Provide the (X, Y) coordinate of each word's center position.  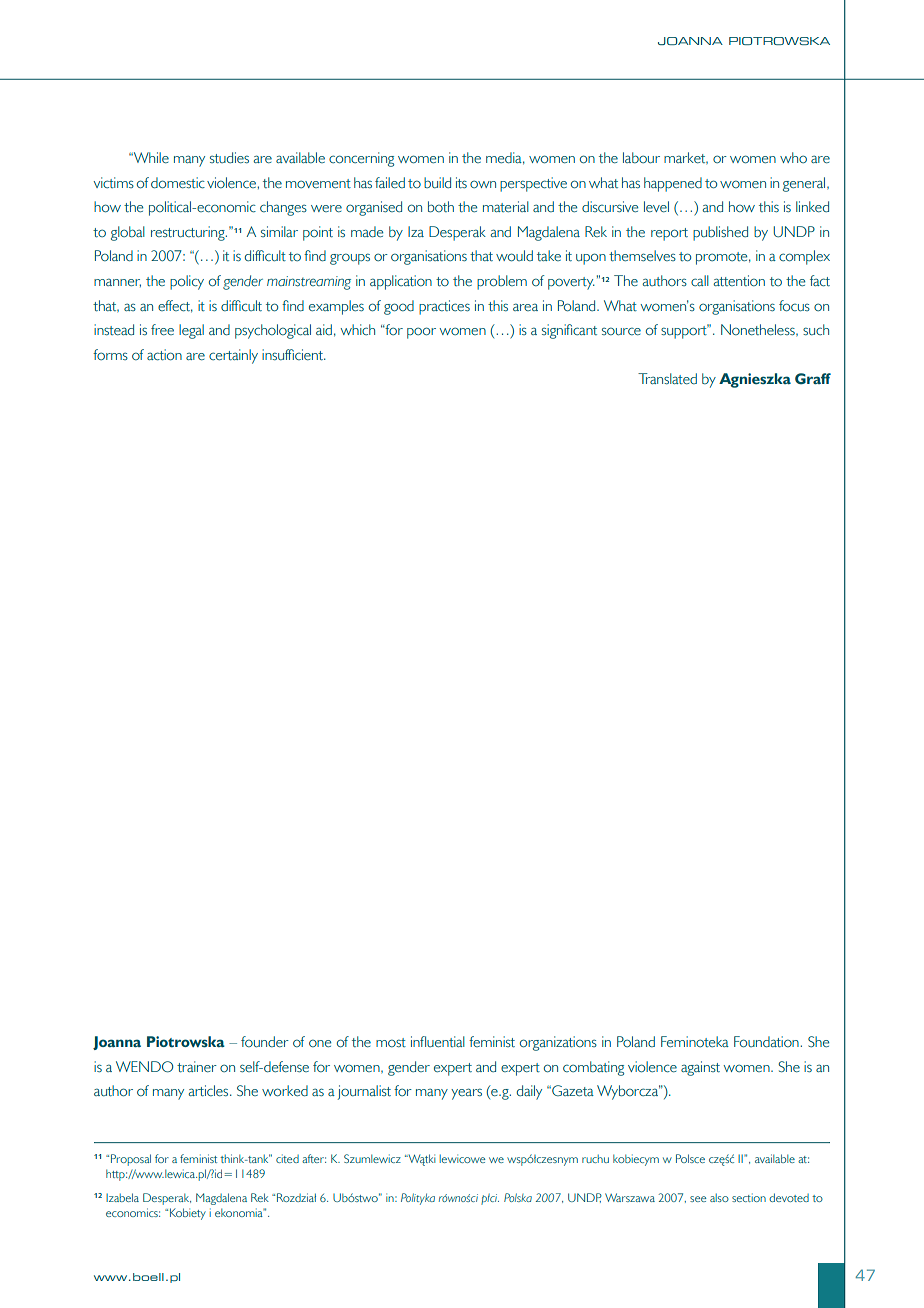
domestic (178, 183)
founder (265, 1041)
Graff (813, 378)
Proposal (131, 1160)
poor (421, 333)
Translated (667, 378)
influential (438, 1041)
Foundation (767, 1042)
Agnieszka (755, 380)
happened (673, 184)
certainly (233, 356)
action (164, 355)
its (461, 182)
